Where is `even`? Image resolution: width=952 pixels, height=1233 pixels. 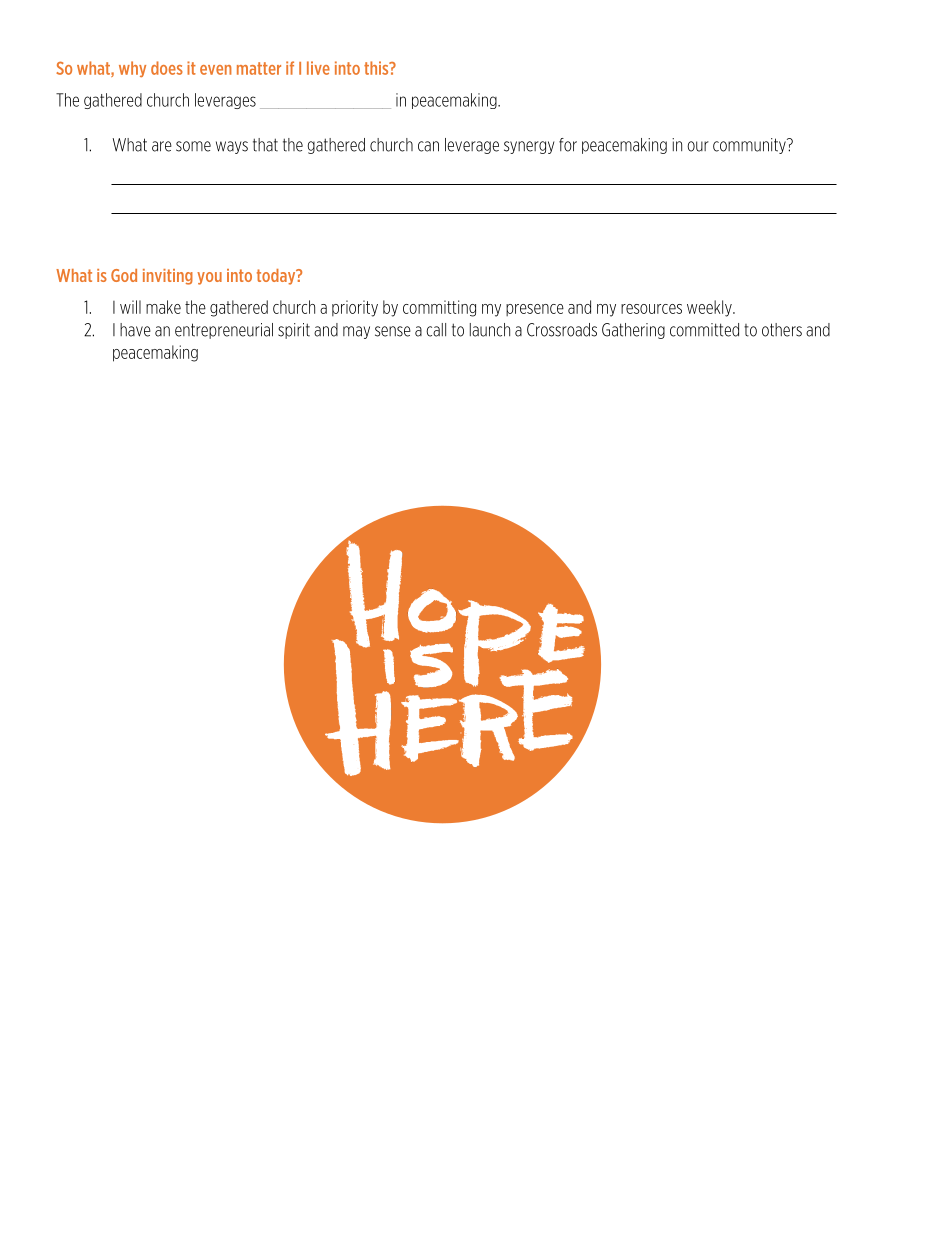
even is located at coordinates (216, 70).
